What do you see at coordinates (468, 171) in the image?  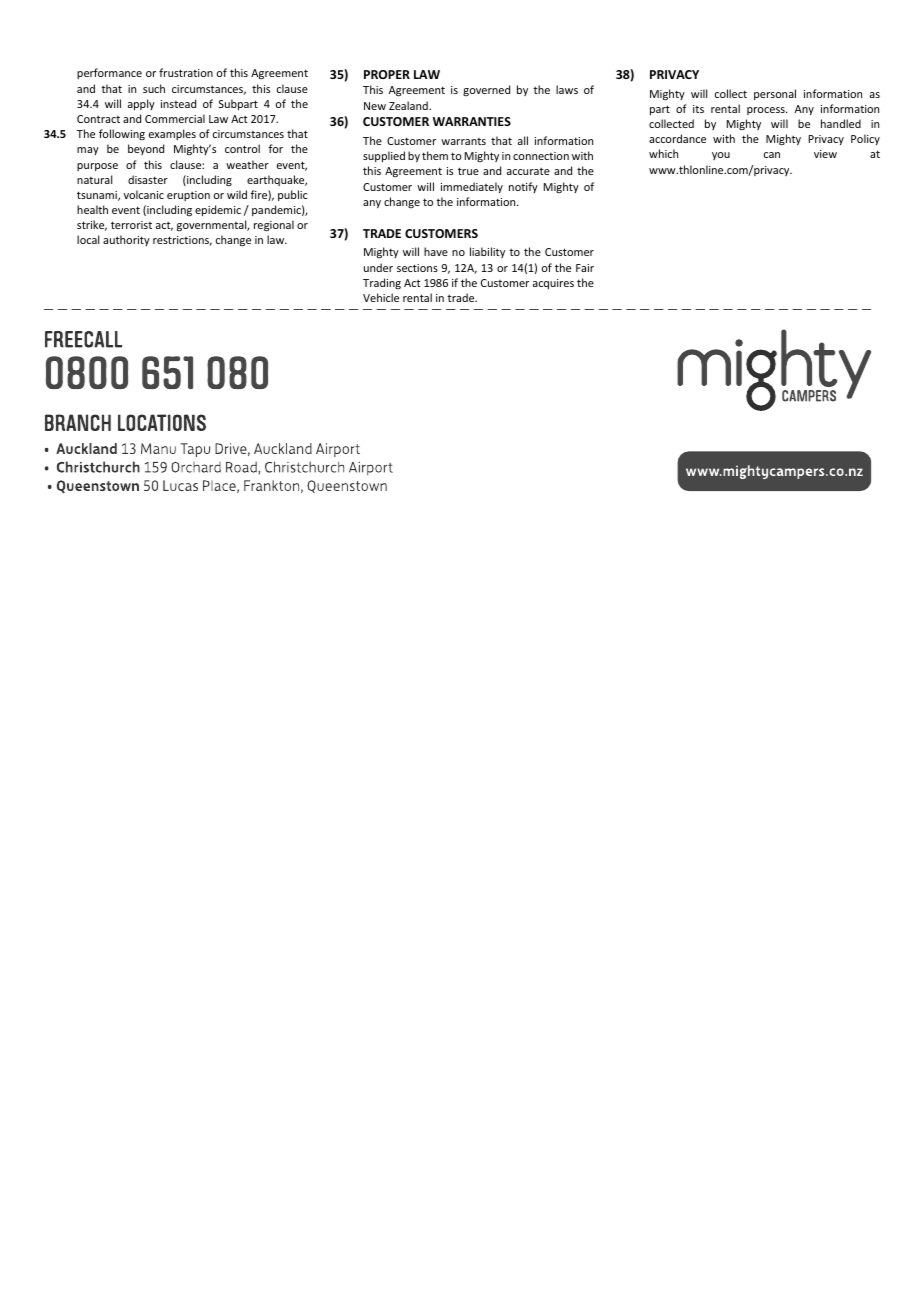 I see `true` at bounding box center [468, 171].
